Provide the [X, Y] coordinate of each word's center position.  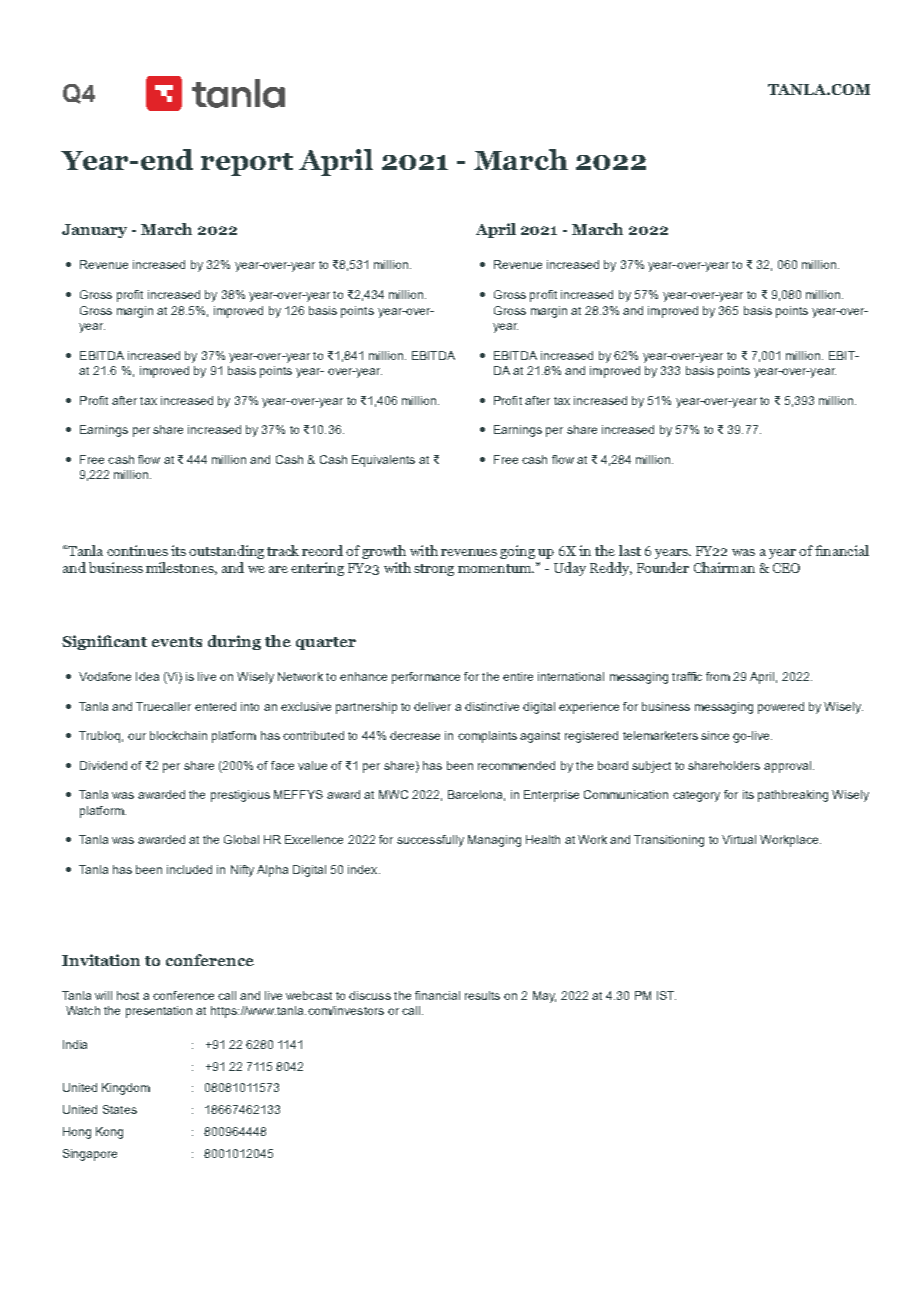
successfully [430, 841]
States [120, 1109]
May [544, 997]
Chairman [724, 567]
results [482, 995]
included [189, 869]
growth [384, 552]
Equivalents [383, 461]
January [94, 231]
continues [137, 550]
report [247, 164]
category [696, 796]
